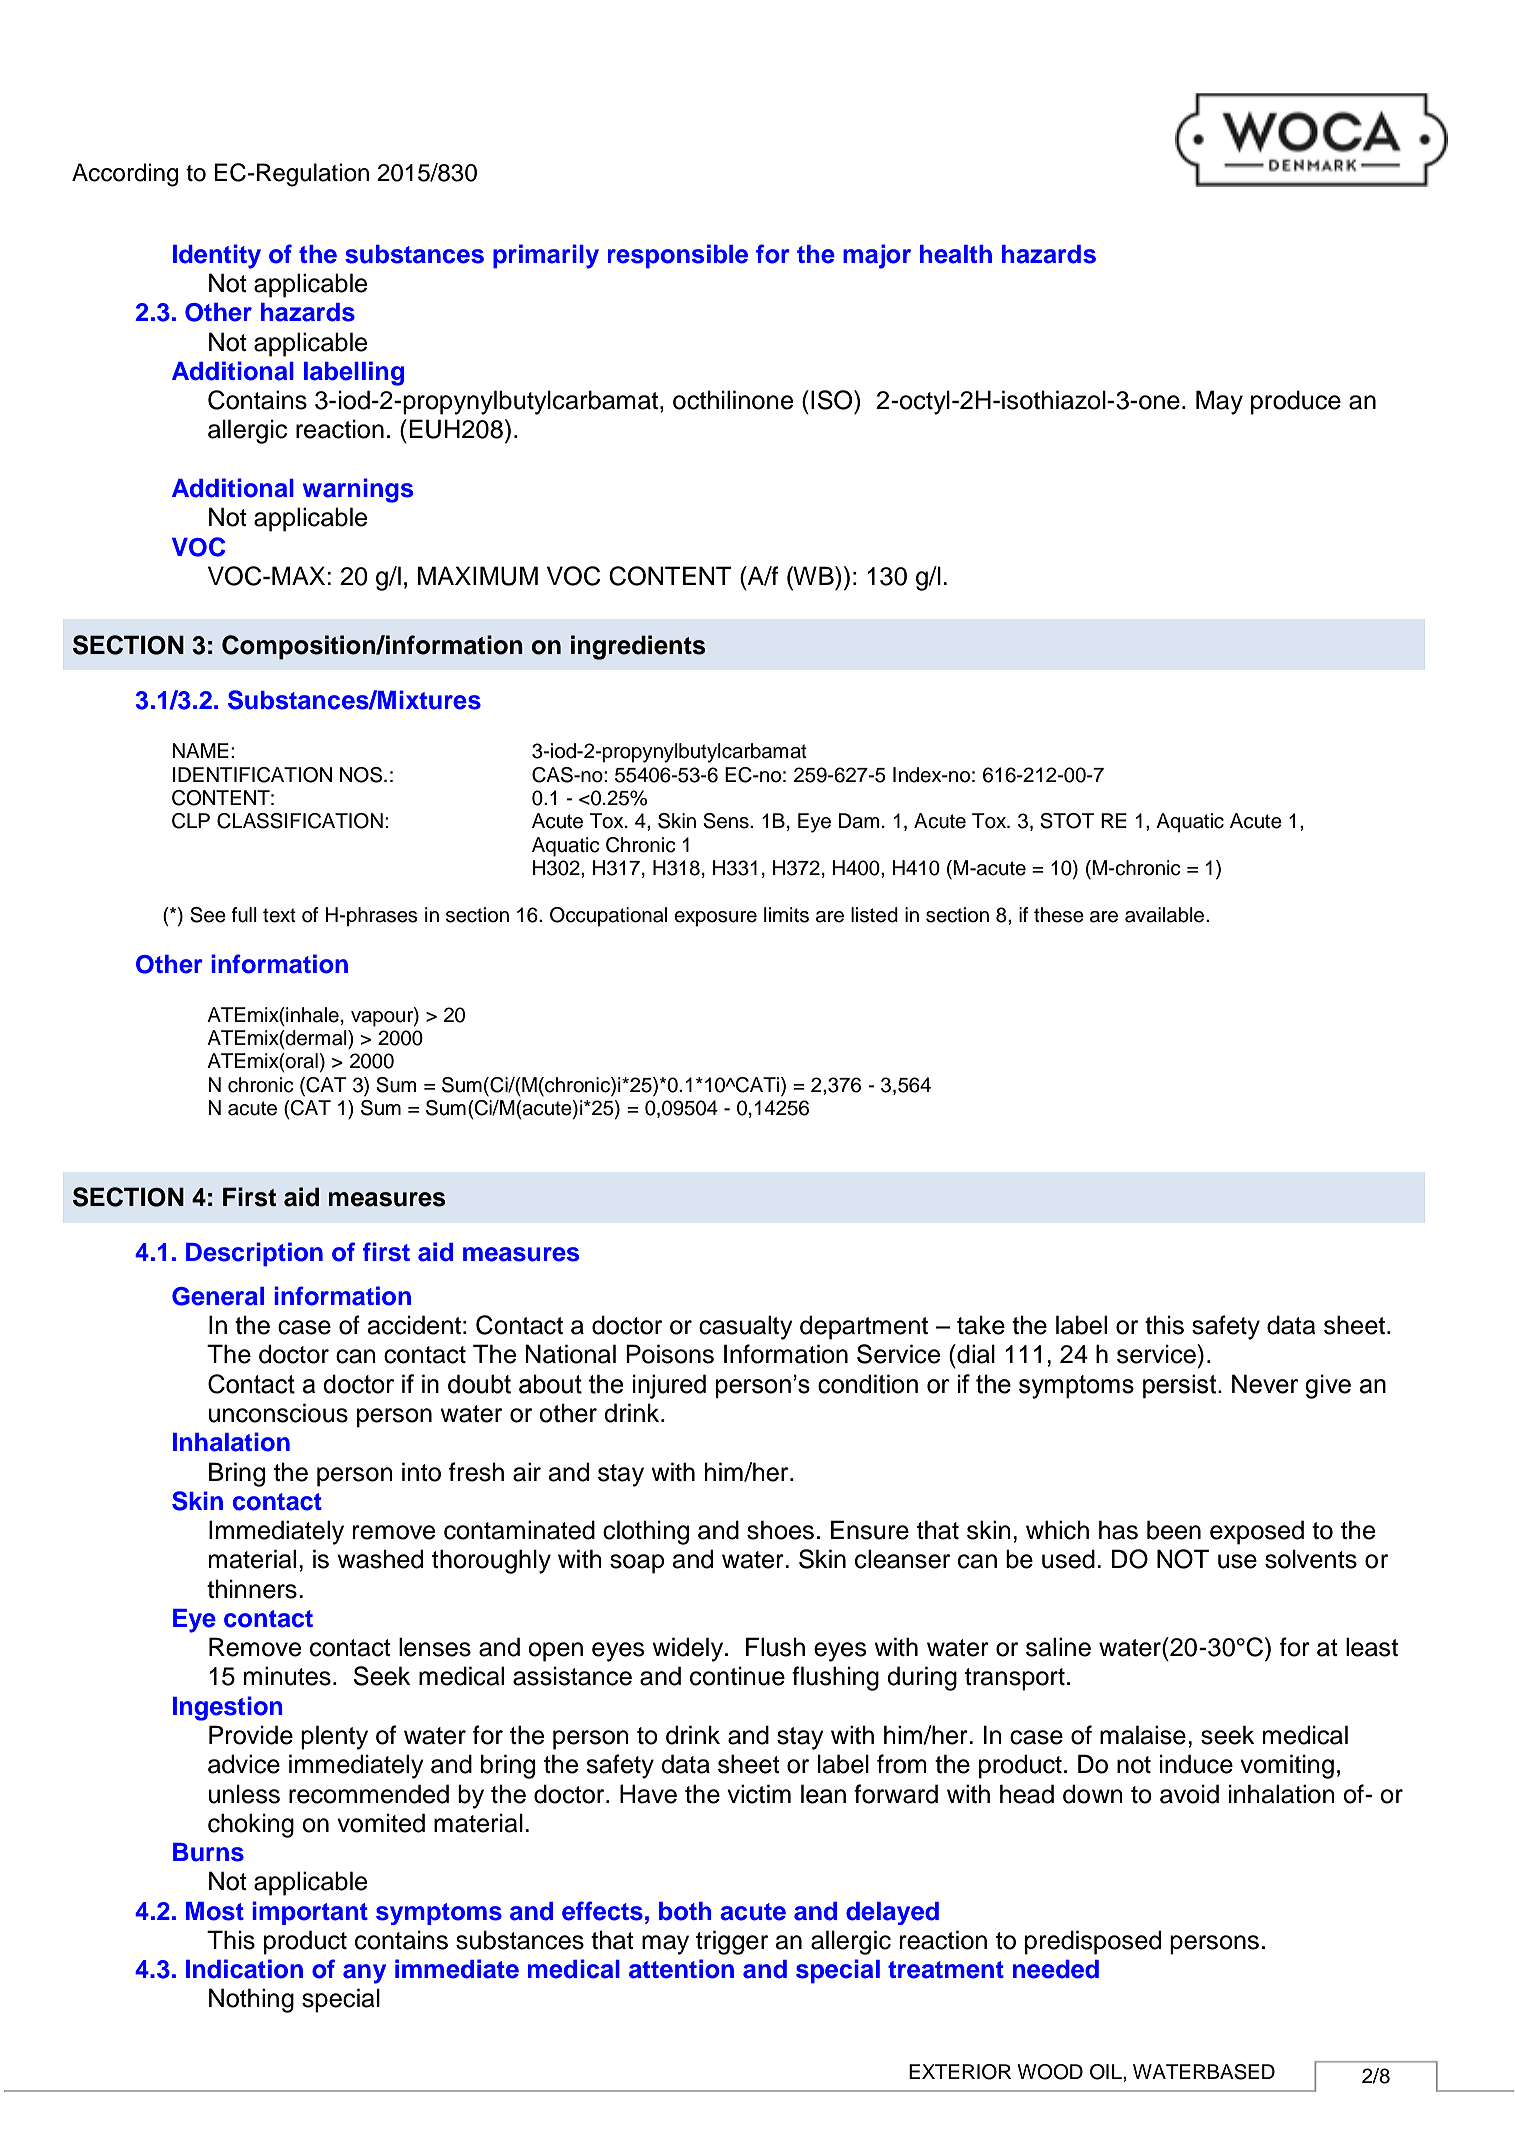 This page has width=1515, height=2142. What do you see at coordinates (681, 1969) in the page?
I see `attention` at bounding box center [681, 1969].
